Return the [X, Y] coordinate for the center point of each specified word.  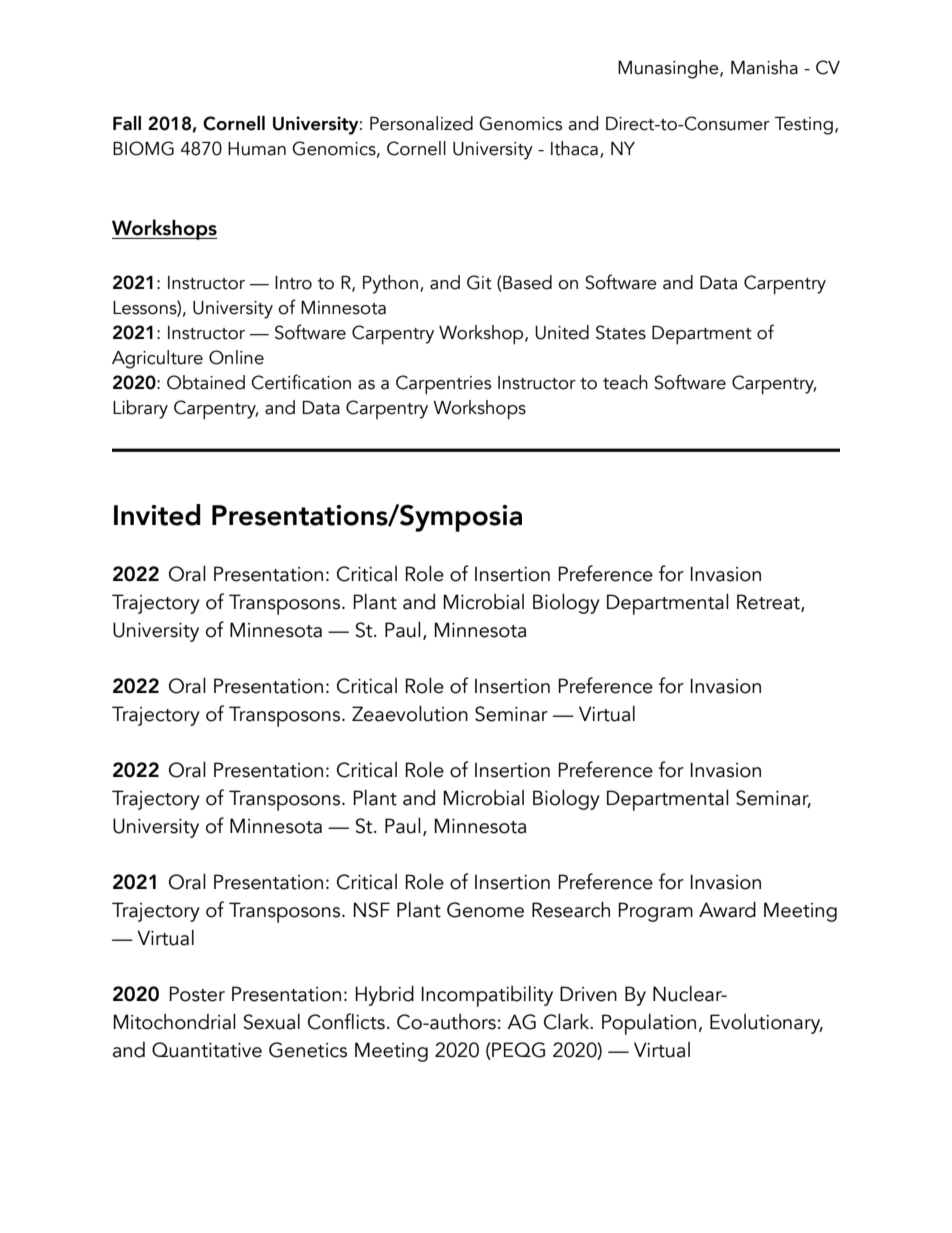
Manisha [764, 67]
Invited [157, 515]
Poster [197, 994]
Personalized [421, 123]
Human [257, 149]
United [562, 332]
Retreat [769, 603]
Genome [485, 910]
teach [625, 382]
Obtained [206, 382]
